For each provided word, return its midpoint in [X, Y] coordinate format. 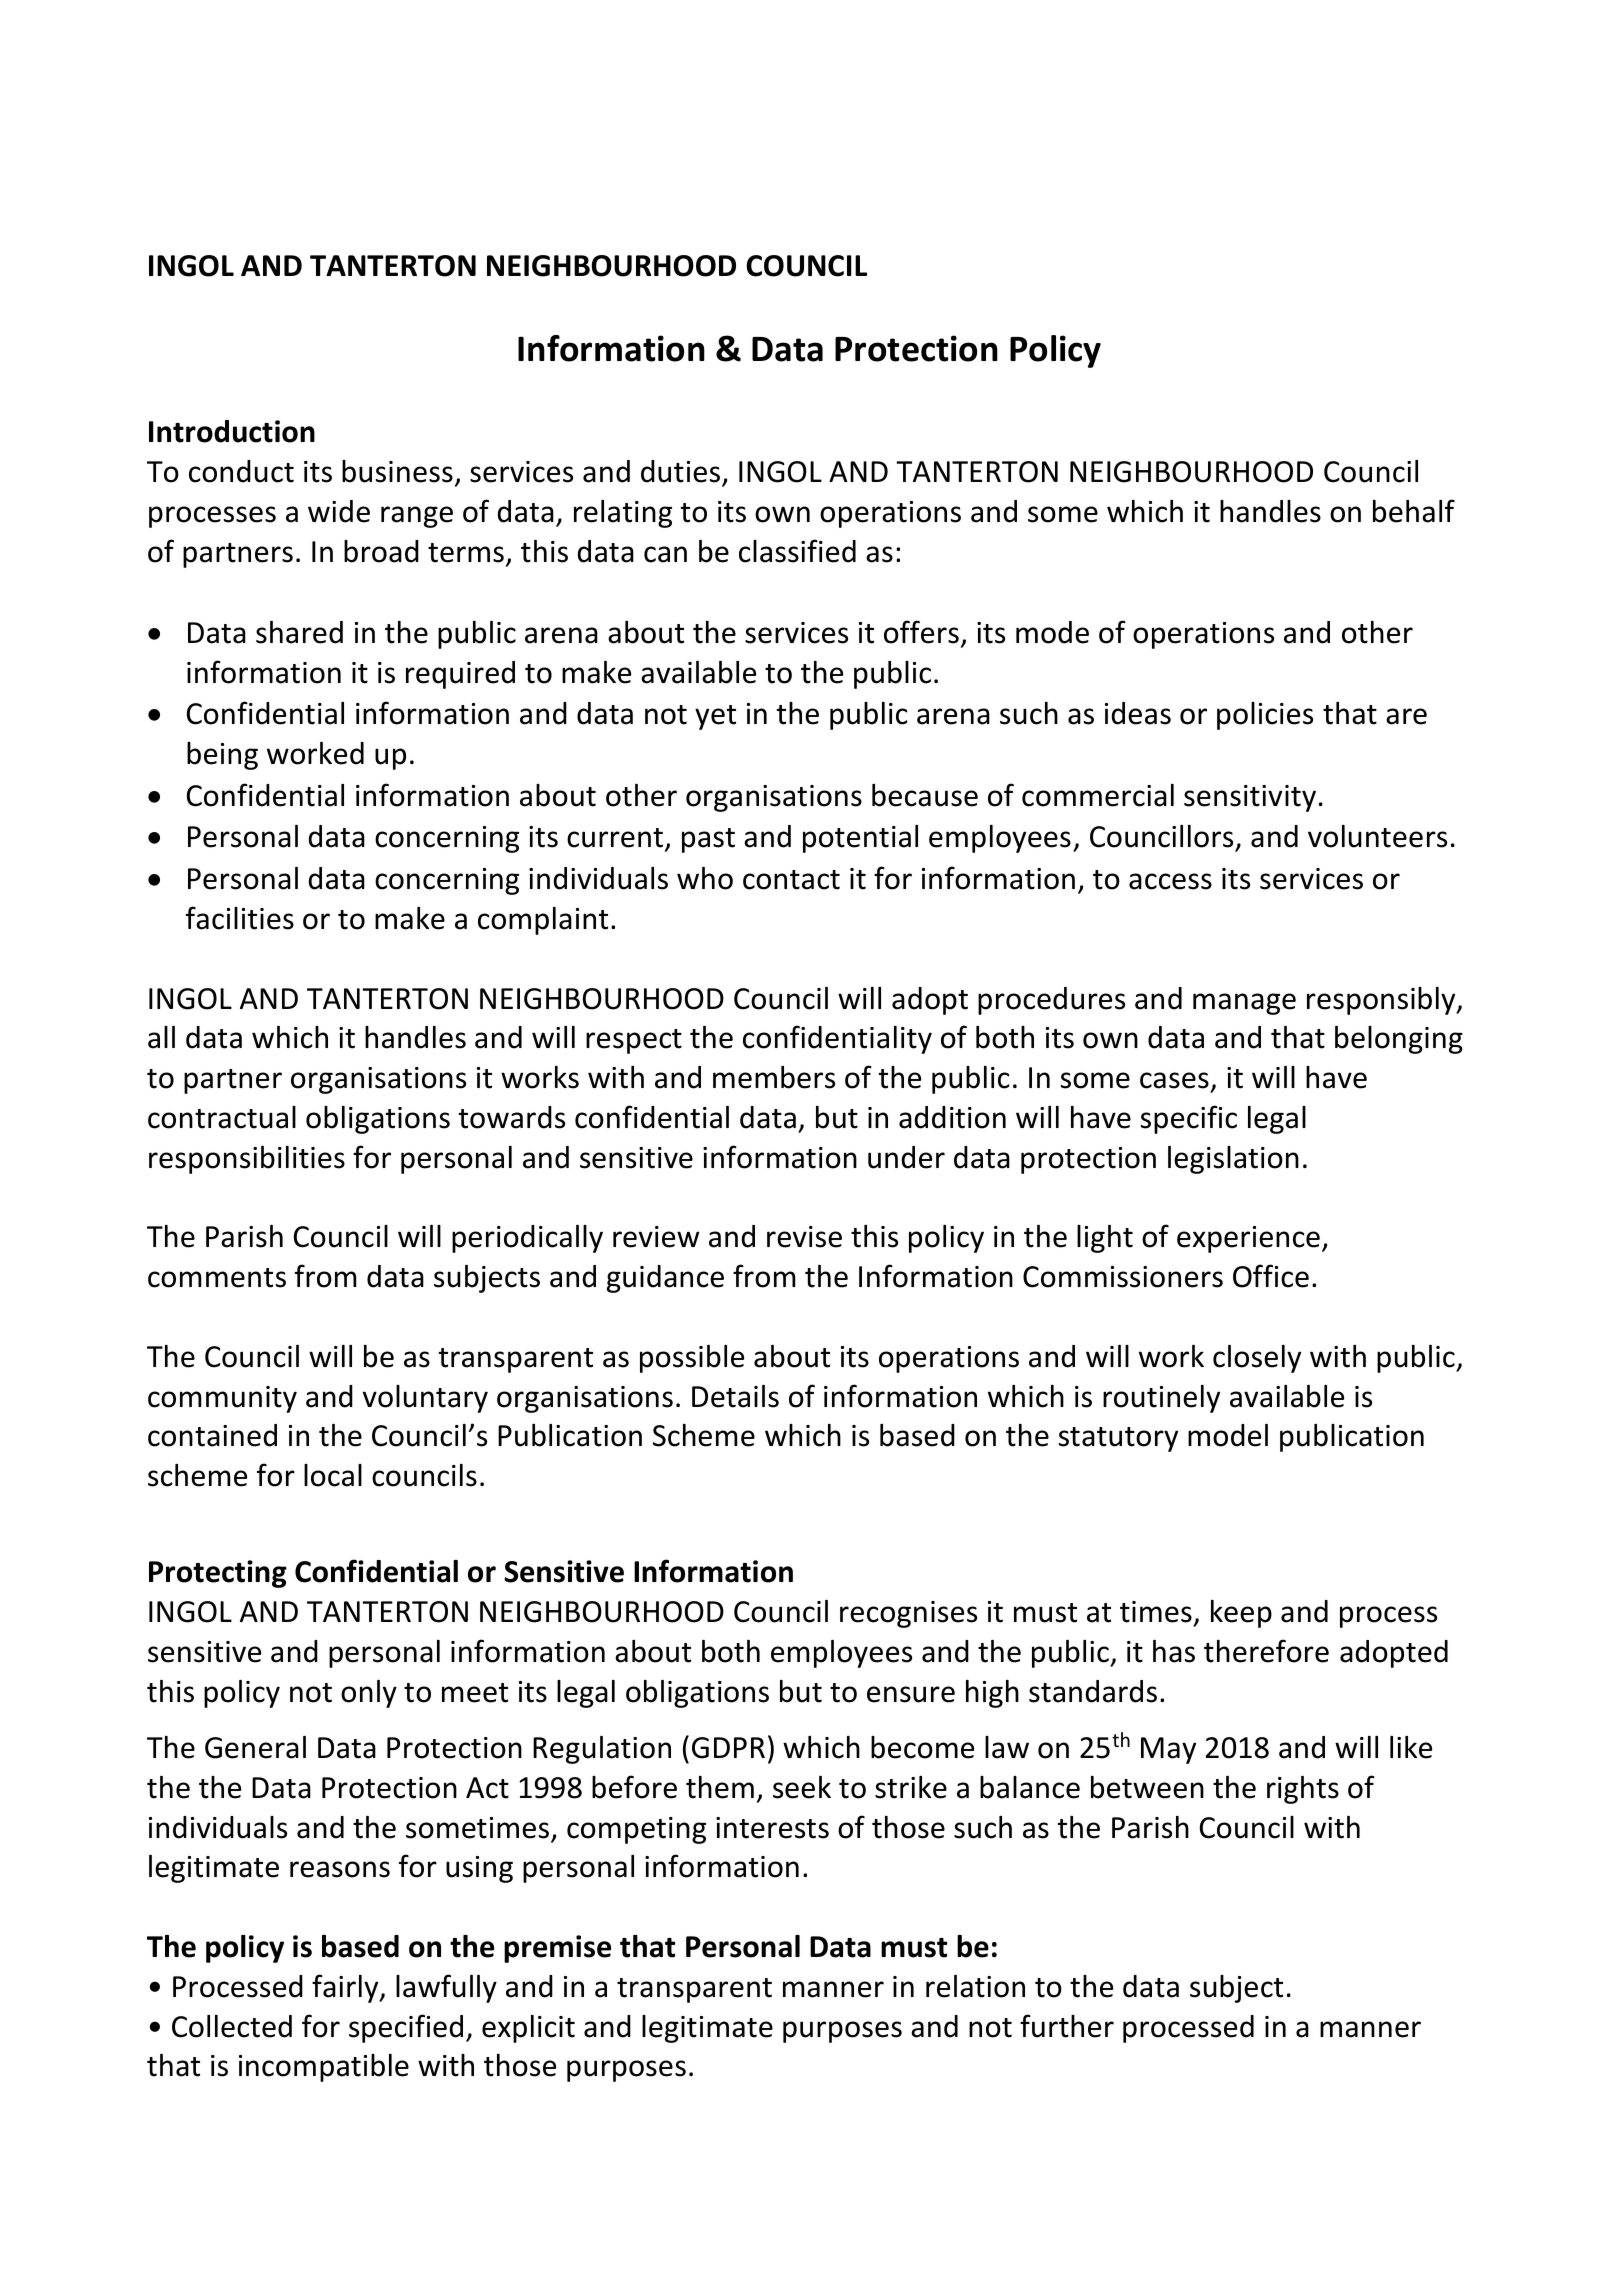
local [333, 1475]
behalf [1414, 511]
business [397, 471]
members [774, 1077]
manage [1244, 1004]
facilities [240, 918]
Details [735, 1396]
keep [1241, 1614]
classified [797, 551]
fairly [346, 1988]
